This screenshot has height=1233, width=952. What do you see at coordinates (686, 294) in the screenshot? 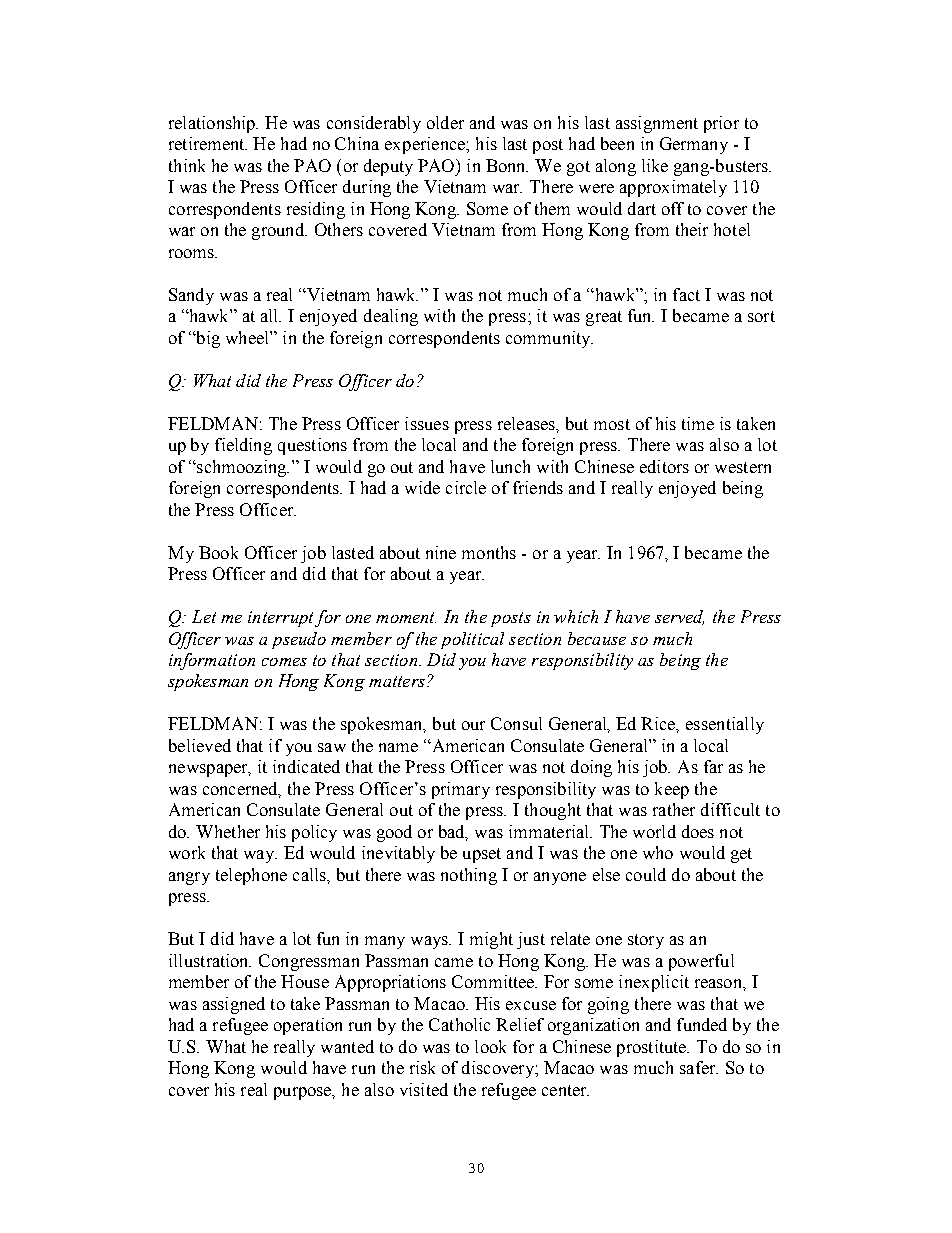
I see `fact` at bounding box center [686, 294].
